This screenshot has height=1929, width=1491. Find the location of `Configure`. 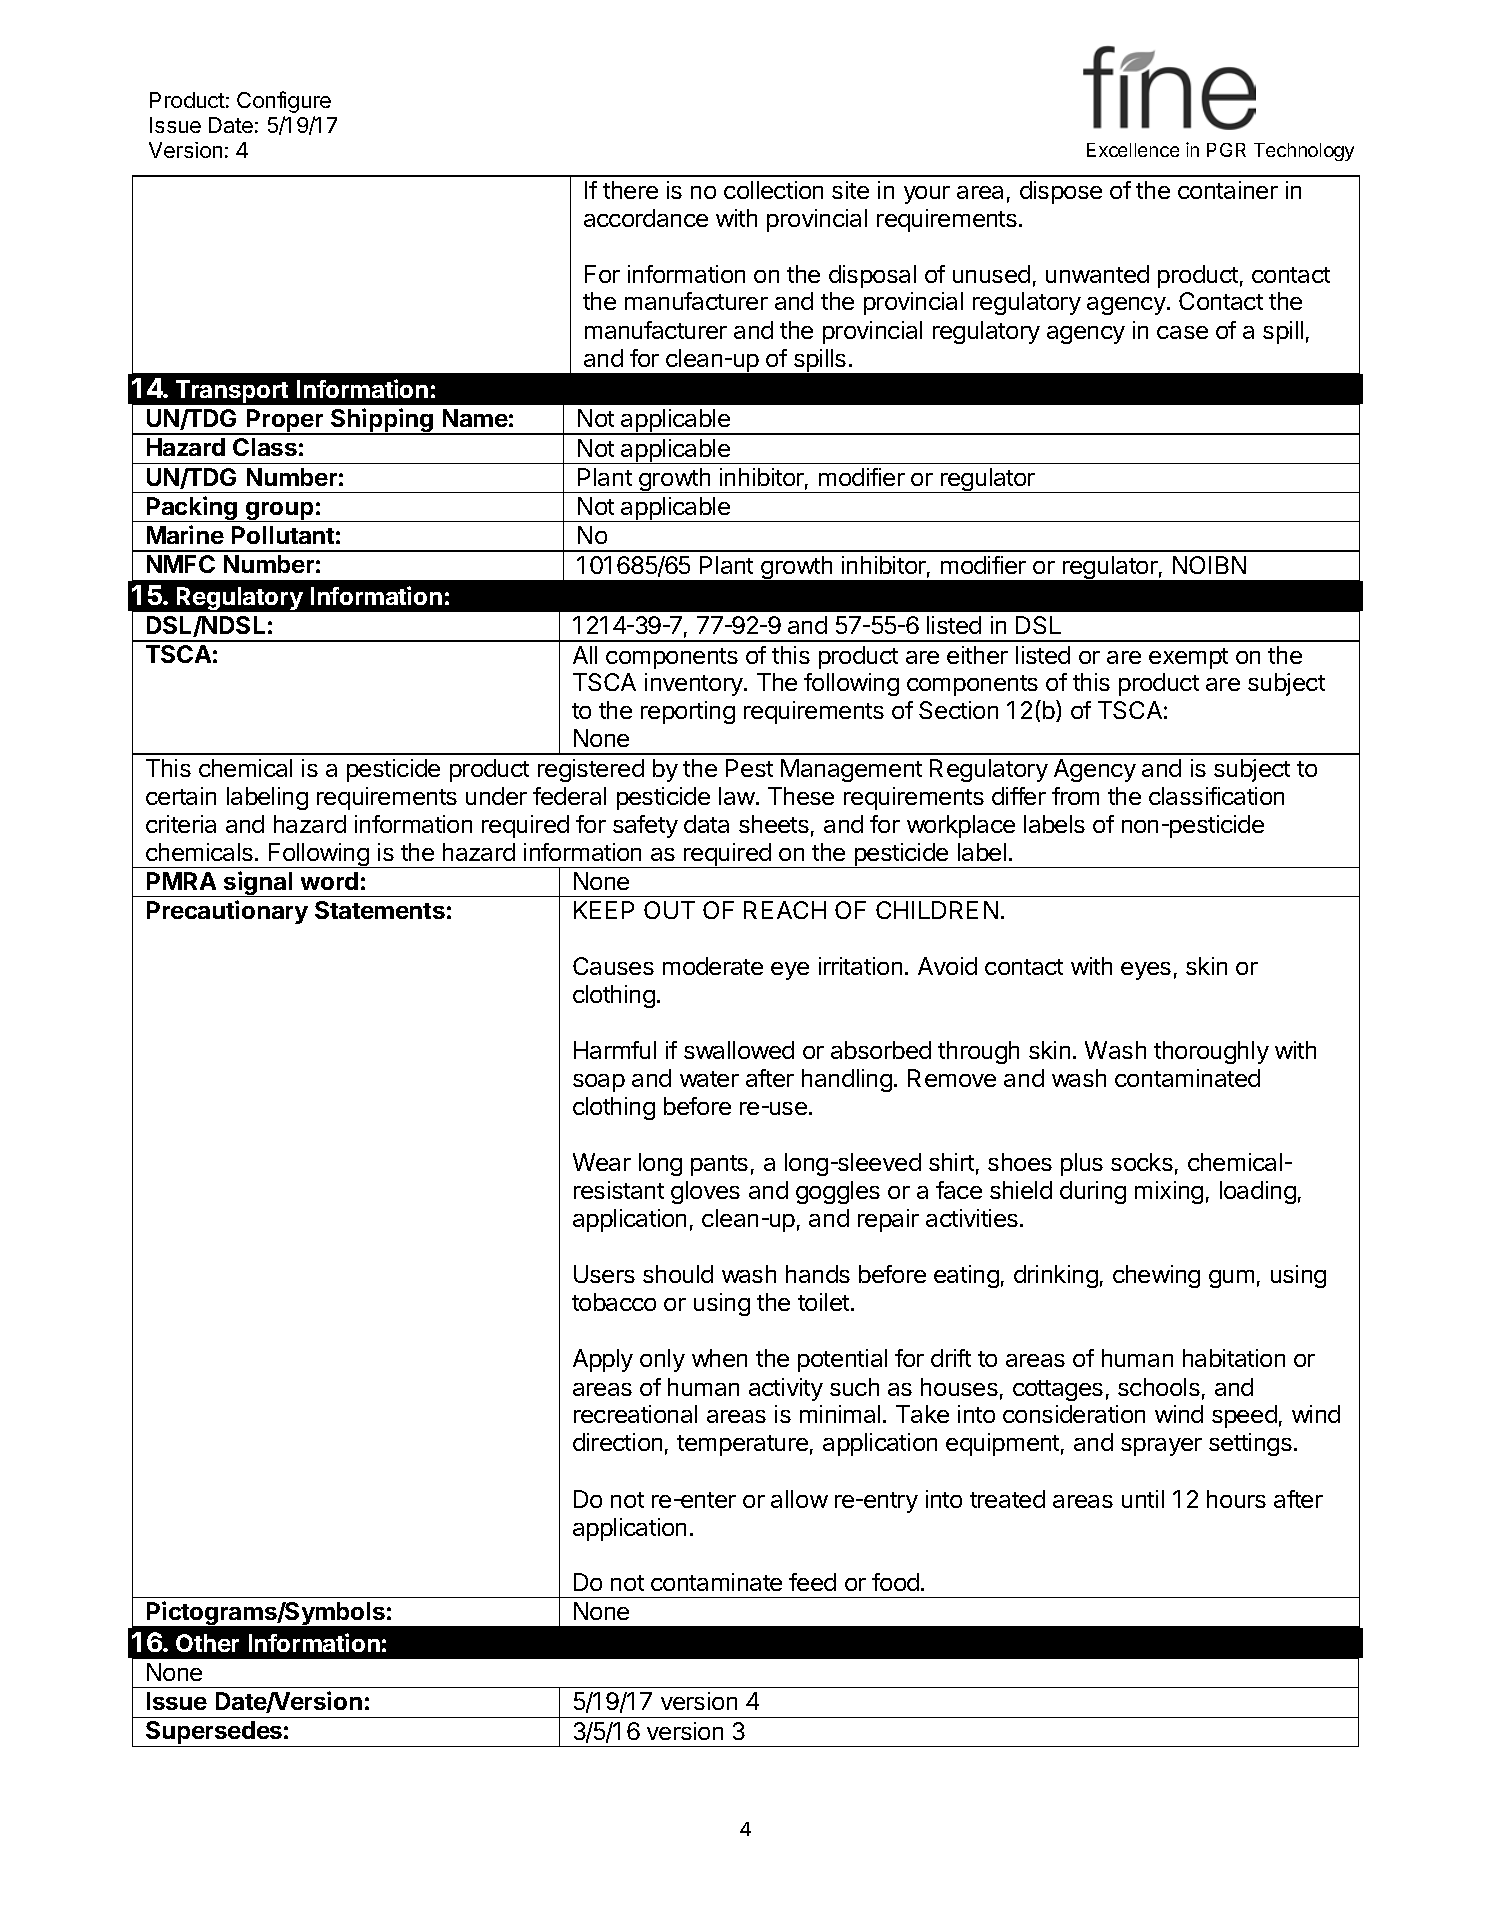

Configure is located at coordinates (284, 102).
